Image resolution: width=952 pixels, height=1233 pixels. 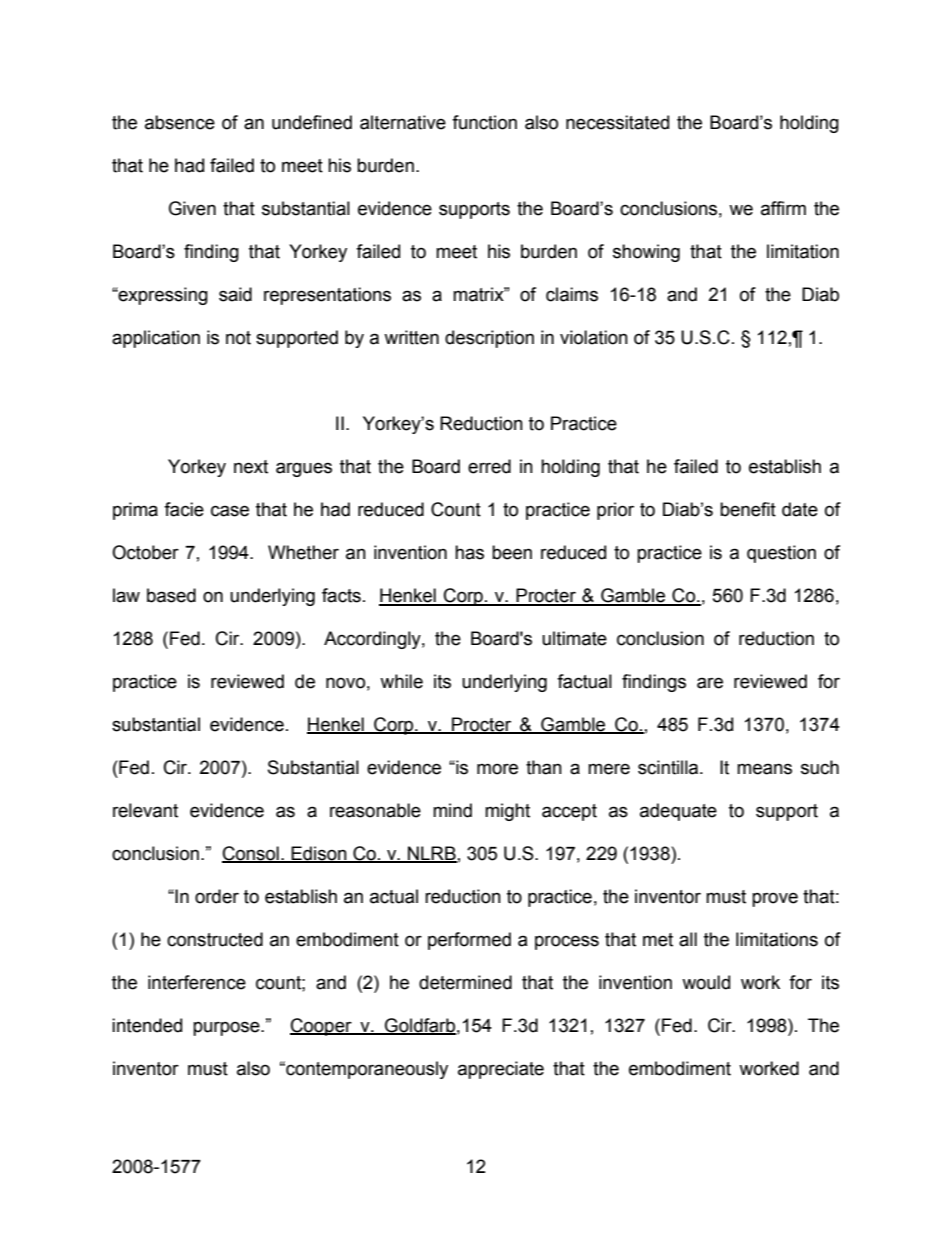 What do you see at coordinates (484, 122) in the screenshot?
I see `function` at bounding box center [484, 122].
